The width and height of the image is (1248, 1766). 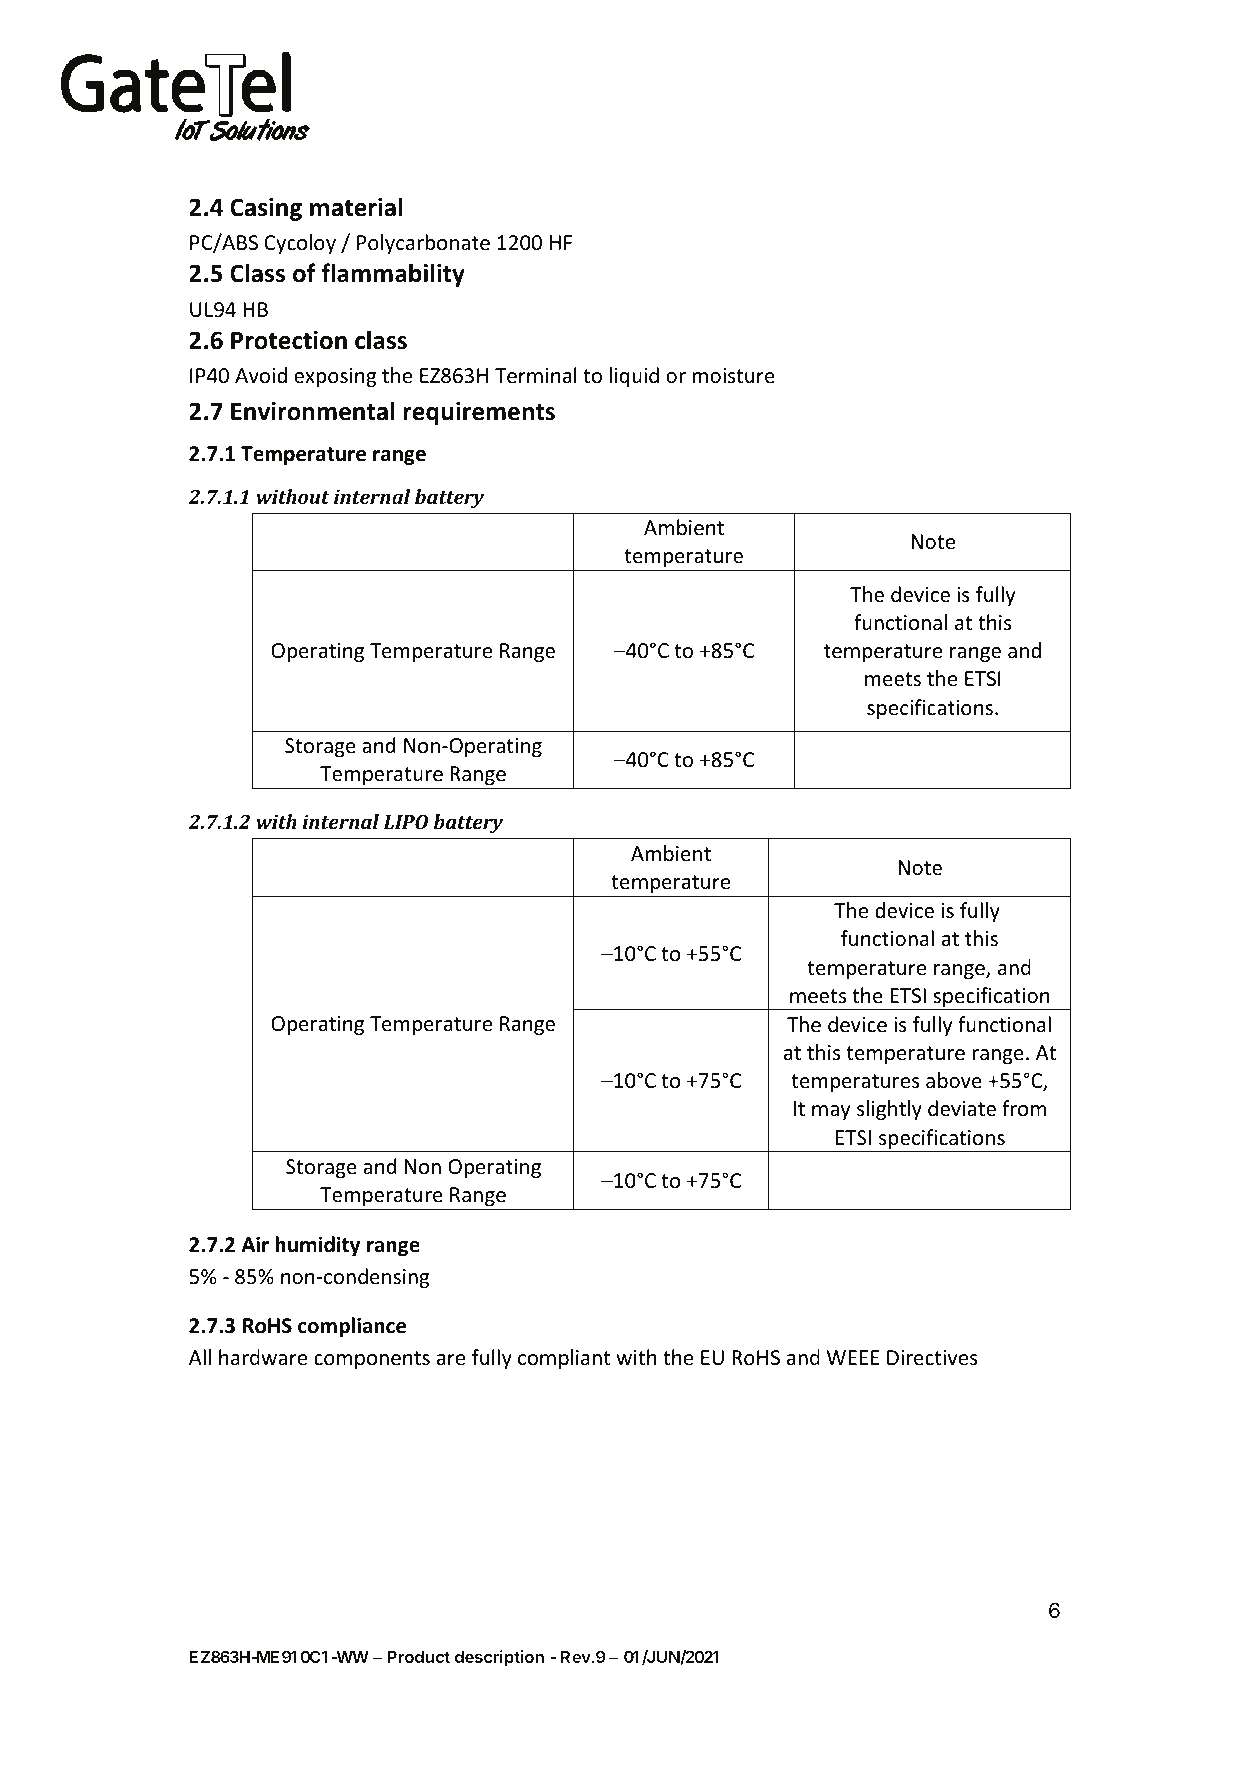 I want to click on moisture, so click(x=733, y=376).
